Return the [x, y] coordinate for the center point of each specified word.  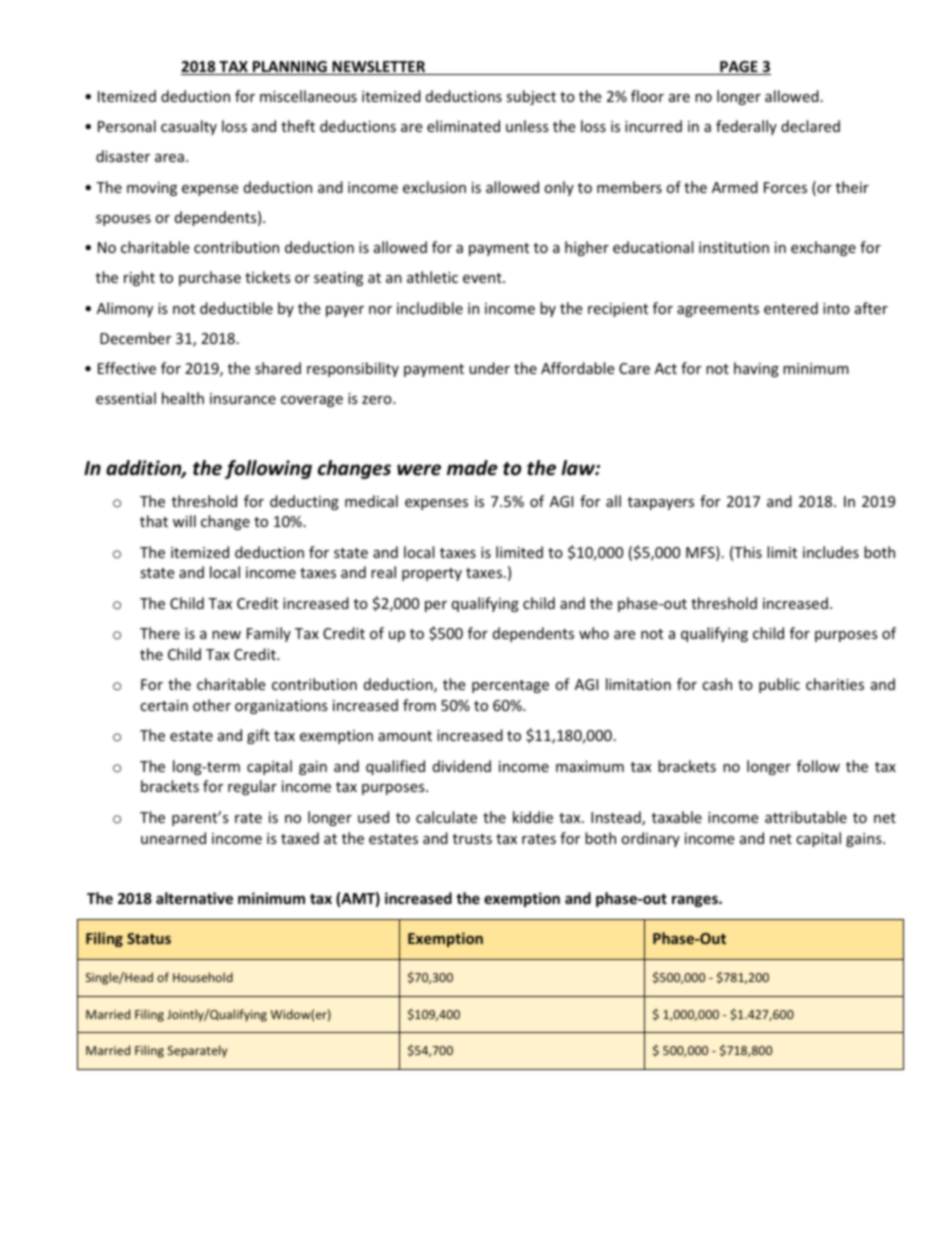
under [489, 368]
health [183, 398]
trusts [472, 839]
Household [203, 977]
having [756, 369]
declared [810, 126]
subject [531, 97]
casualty [189, 127]
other [212, 705]
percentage [510, 686]
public [779, 685]
